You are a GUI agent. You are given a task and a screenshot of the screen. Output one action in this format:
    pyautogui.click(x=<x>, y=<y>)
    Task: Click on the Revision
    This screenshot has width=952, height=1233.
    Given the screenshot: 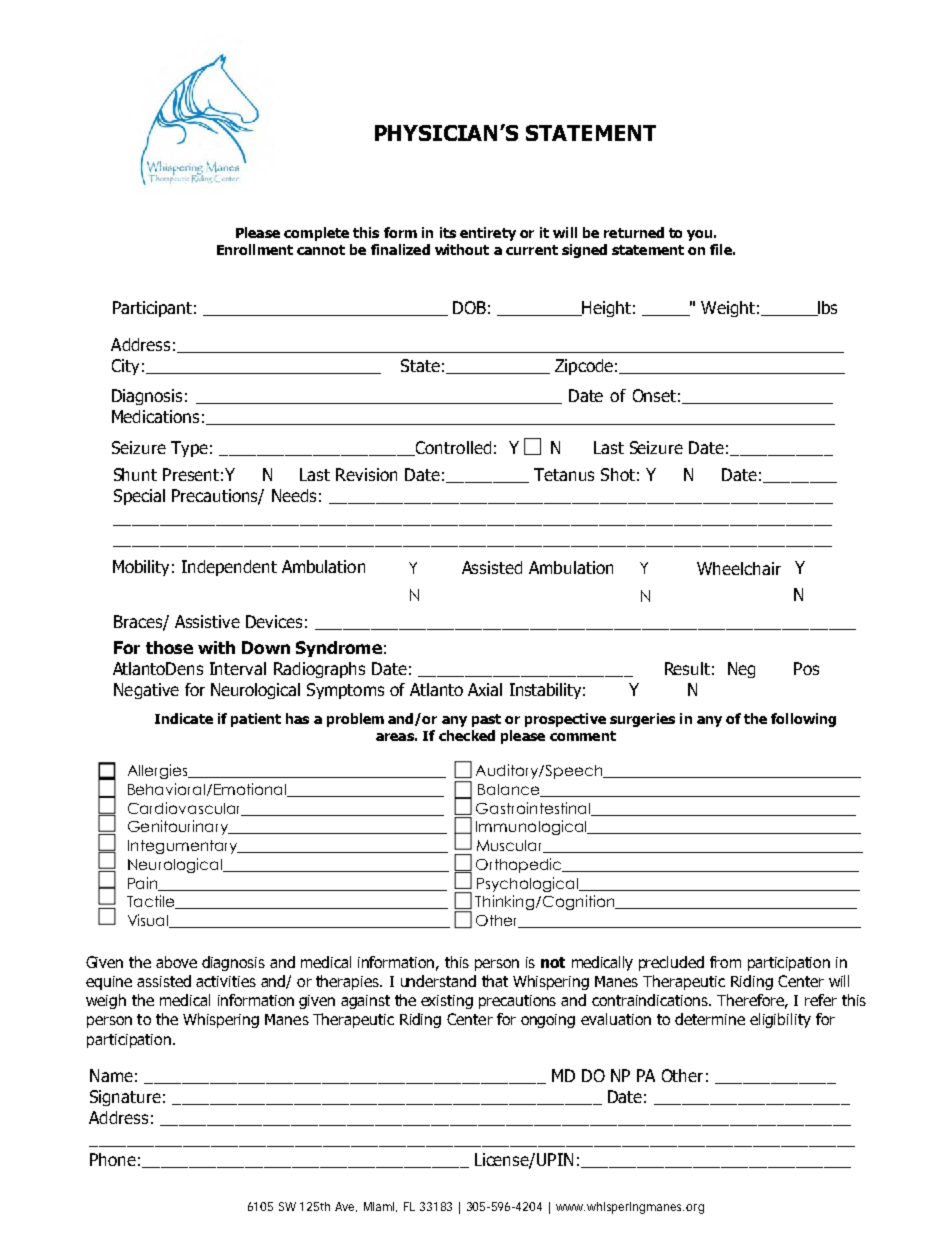 What is the action you would take?
    pyautogui.click(x=366, y=474)
